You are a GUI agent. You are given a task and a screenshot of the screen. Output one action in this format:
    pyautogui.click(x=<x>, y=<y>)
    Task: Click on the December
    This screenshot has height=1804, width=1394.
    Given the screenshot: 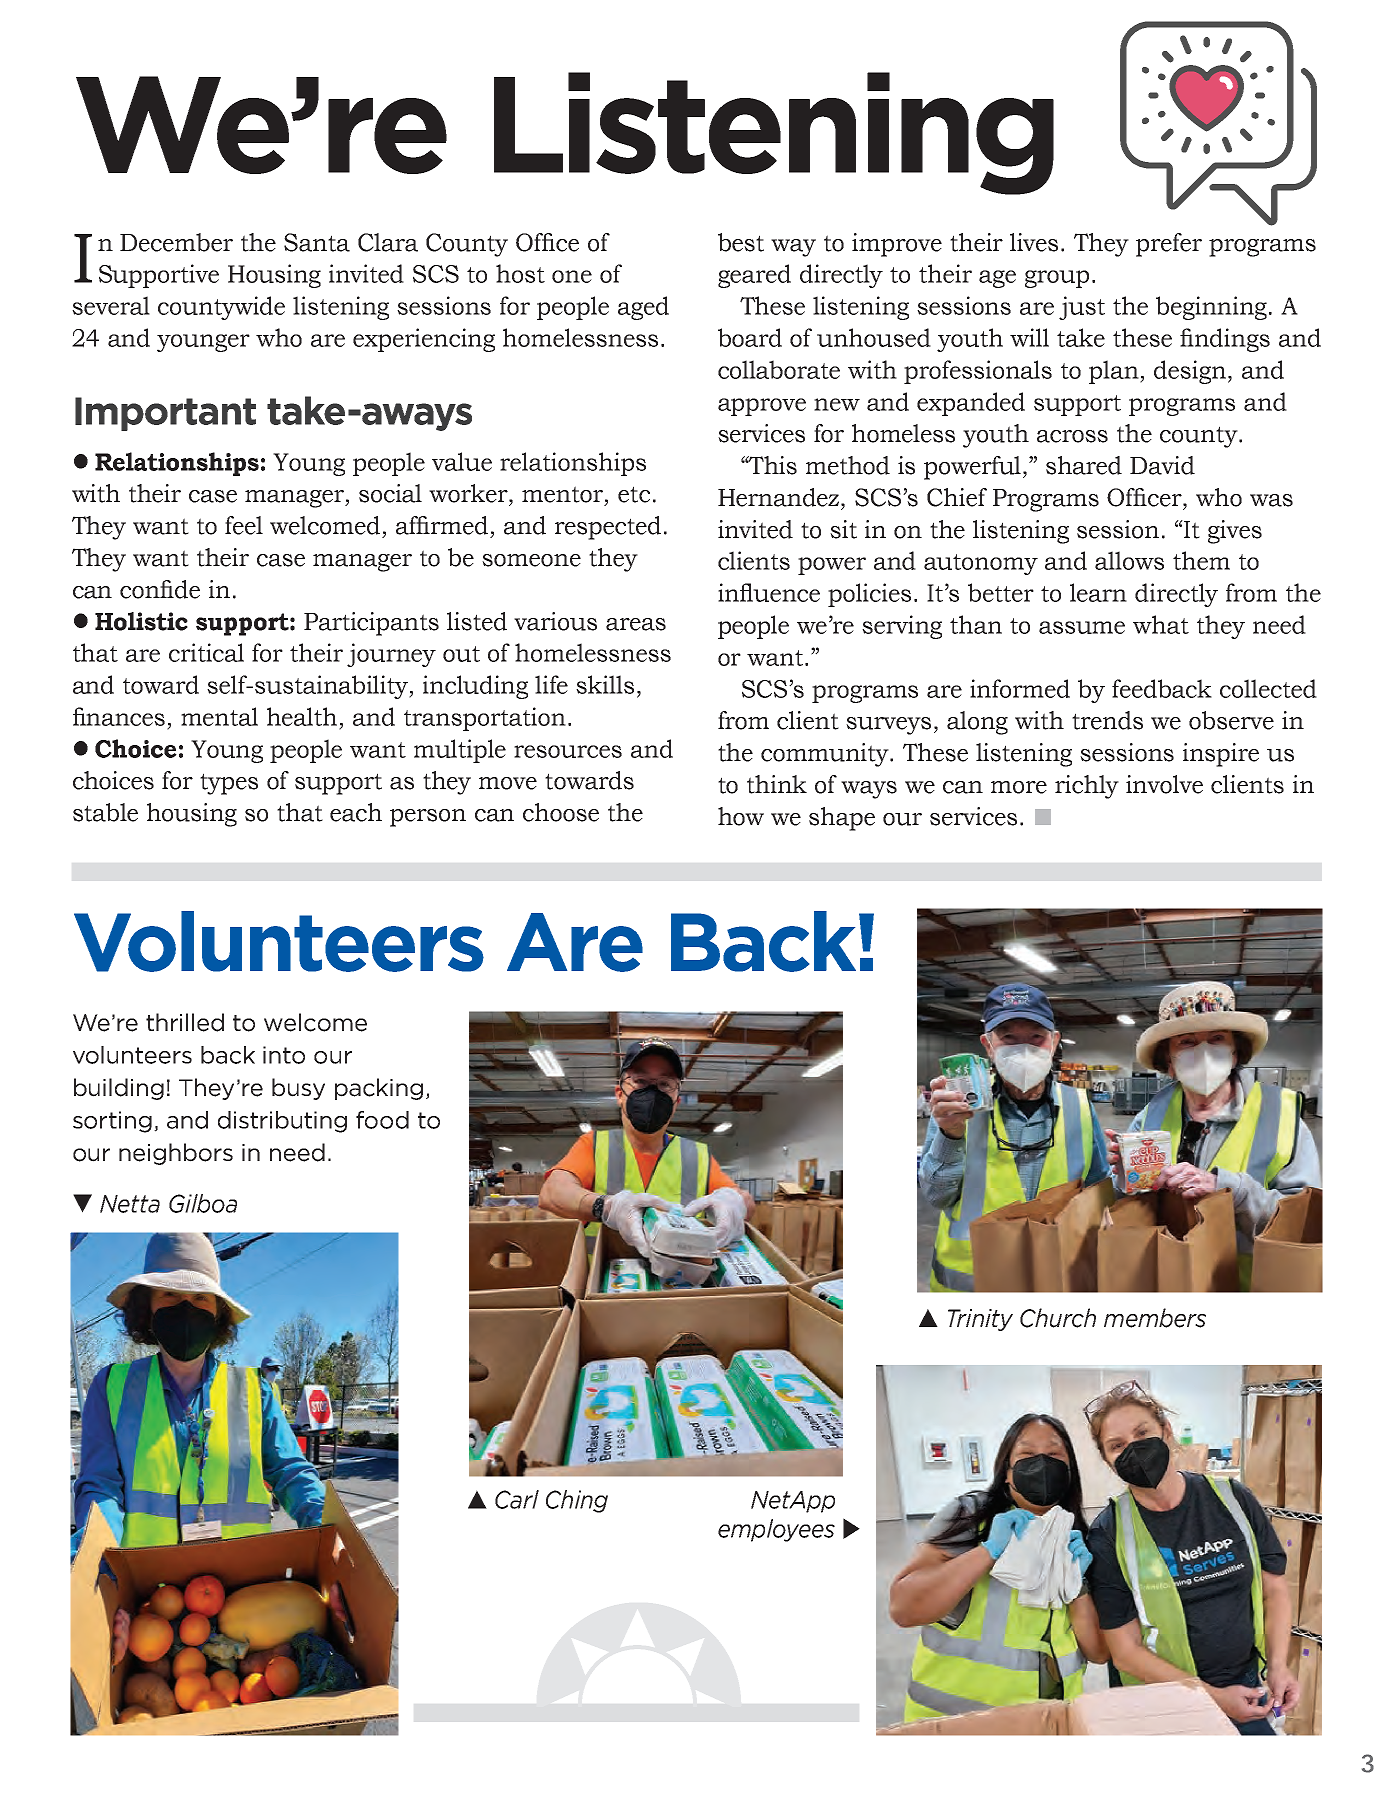 What is the action you would take?
    pyautogui.click(x=176, y=242)
